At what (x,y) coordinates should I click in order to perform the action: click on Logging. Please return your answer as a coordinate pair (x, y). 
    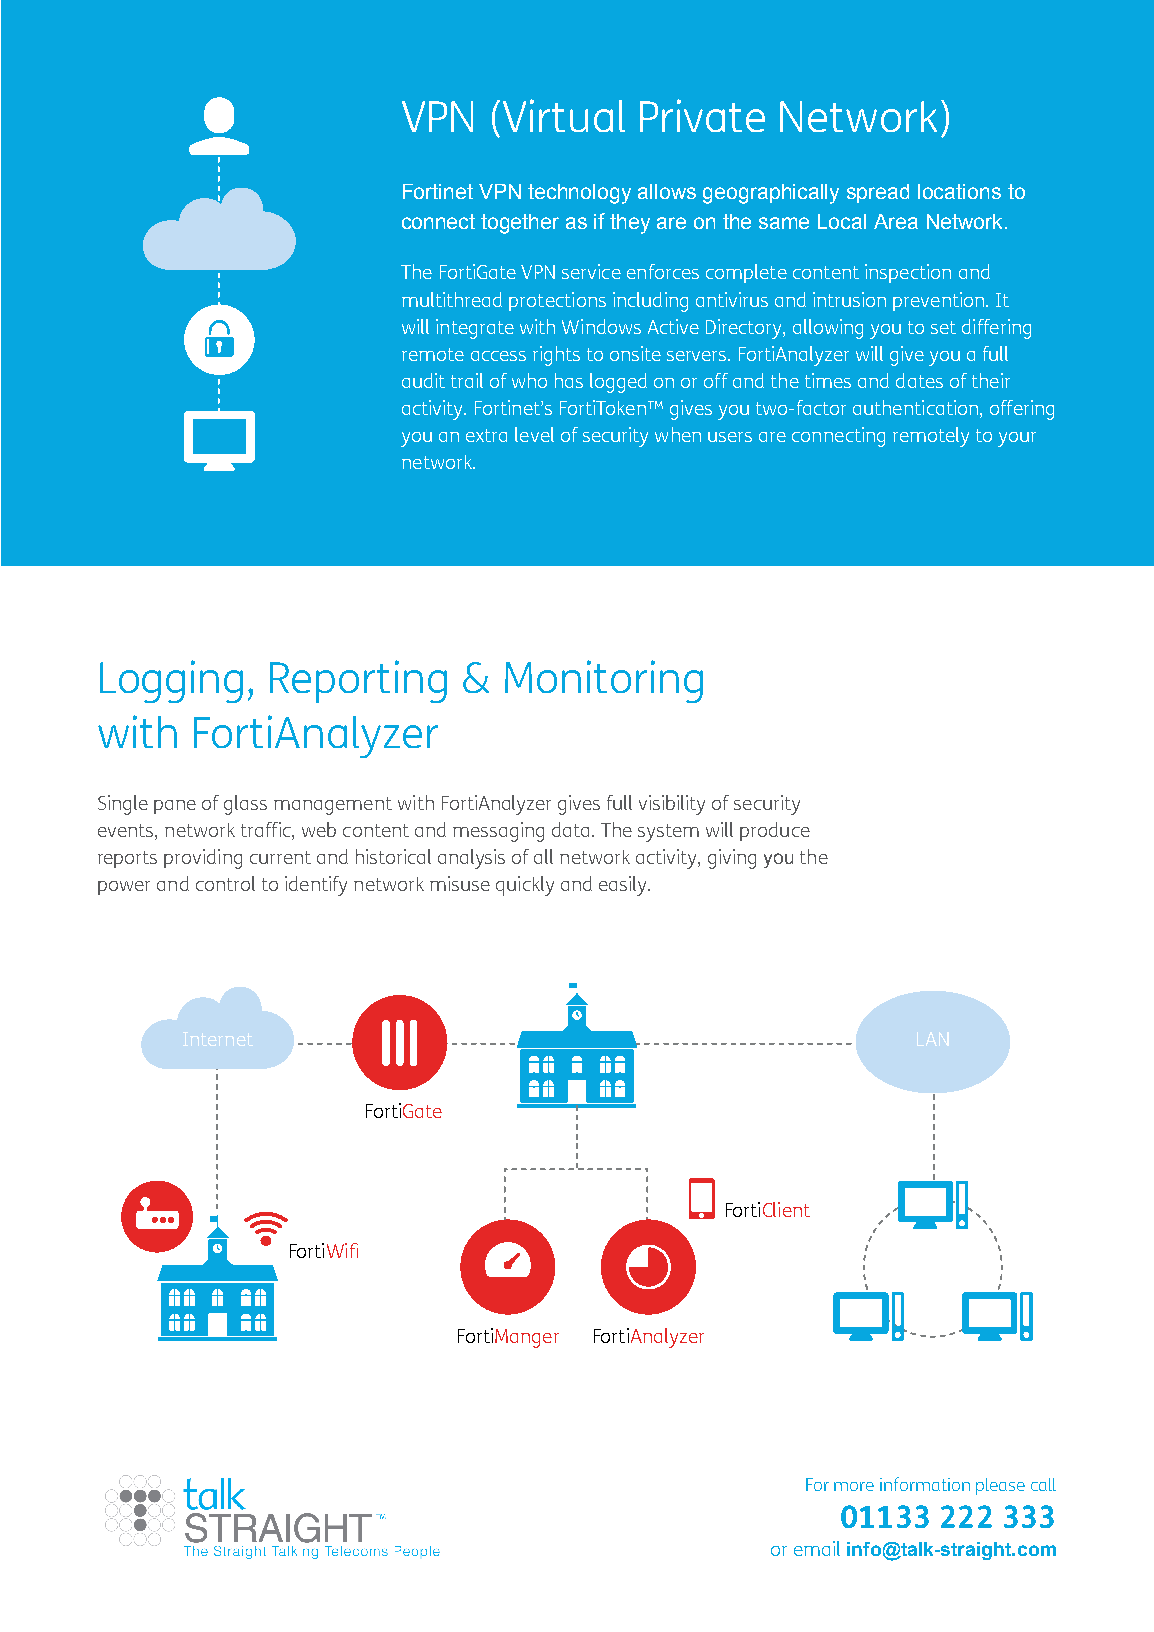
    Looking at the image, I should click on (171, 681).
